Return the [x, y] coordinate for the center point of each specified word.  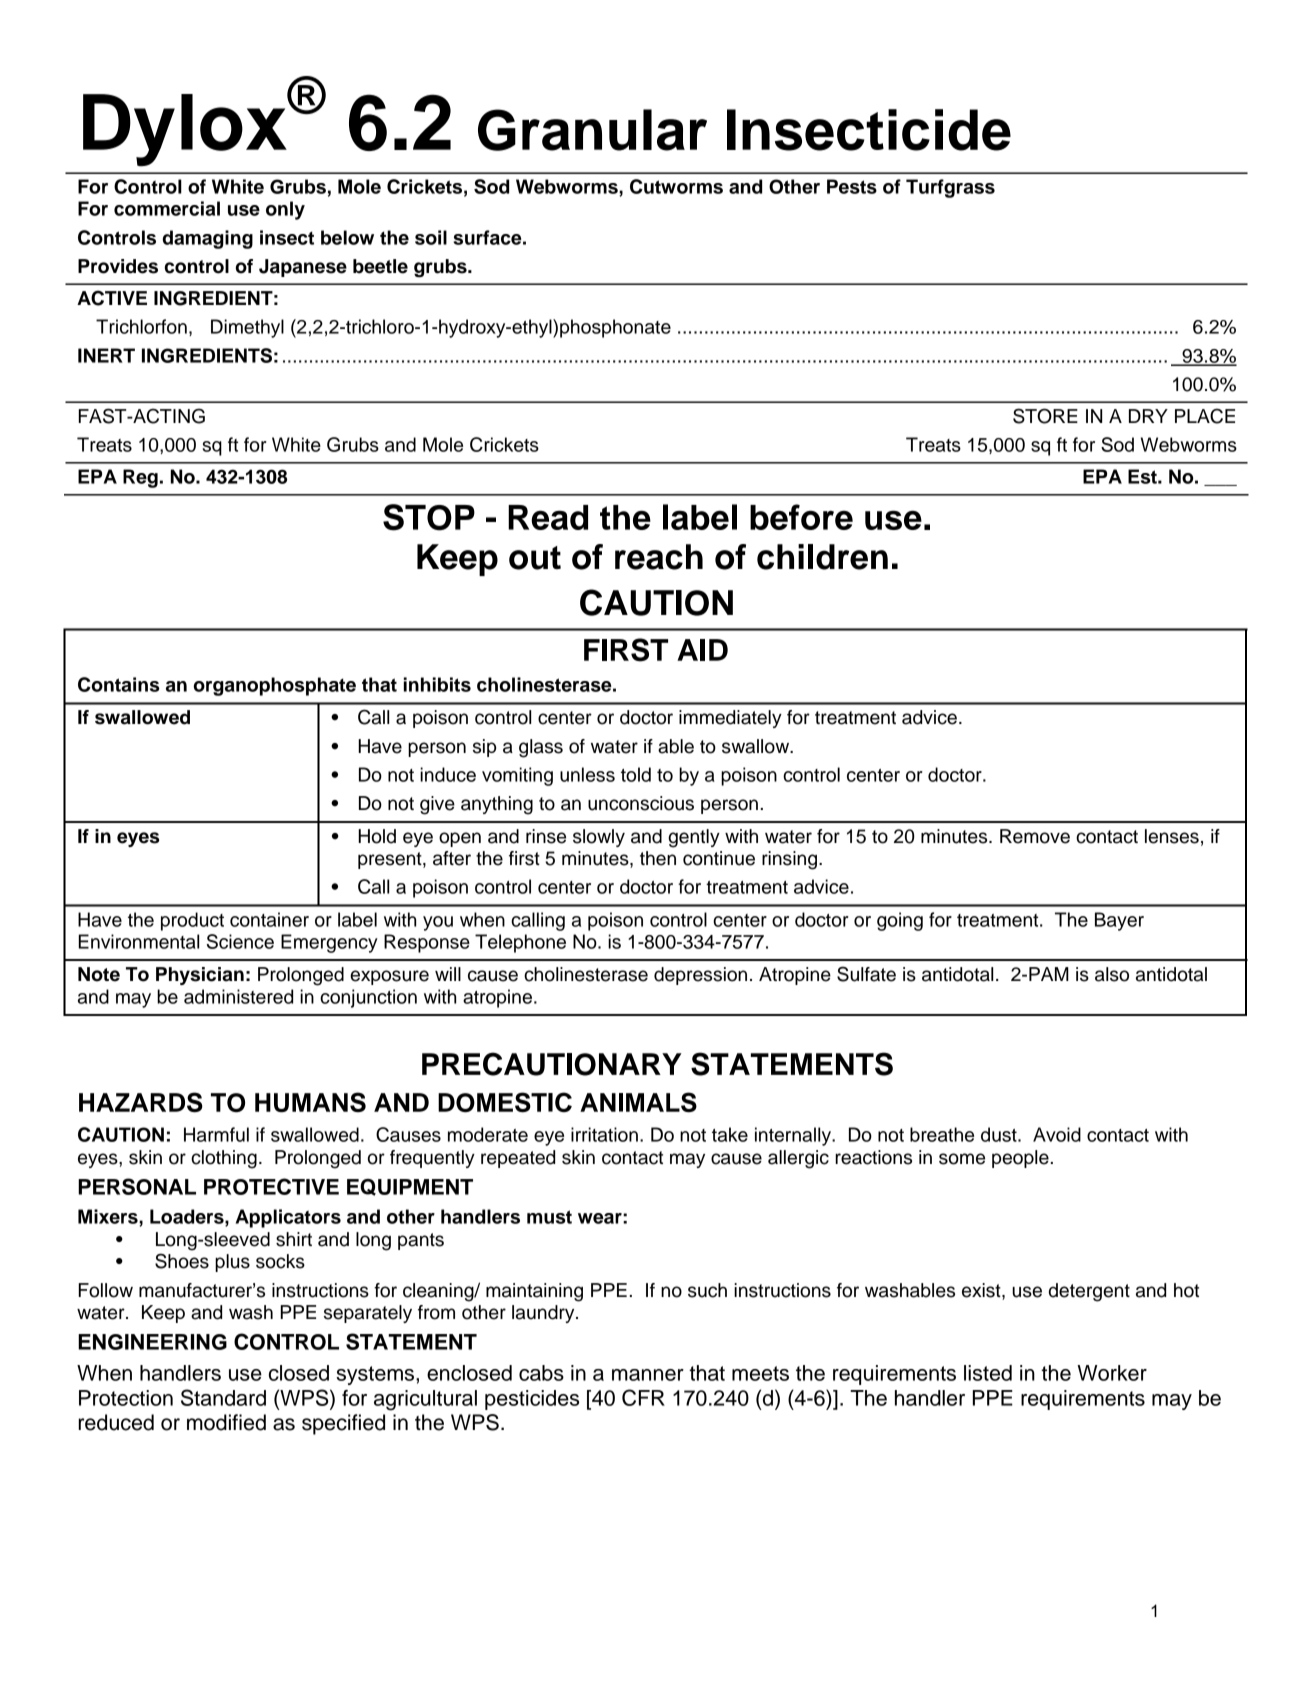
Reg [140, 478]
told [636, 774]
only [285, 210]
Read [548, 517]
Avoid [1057, 1134]
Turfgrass [950, 188]
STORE [1045, 416]
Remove [1035, 836]
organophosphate [275, 686]
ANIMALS [638, 1102]
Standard [223, 1397]
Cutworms [676, 186]
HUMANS [310, 1102]
